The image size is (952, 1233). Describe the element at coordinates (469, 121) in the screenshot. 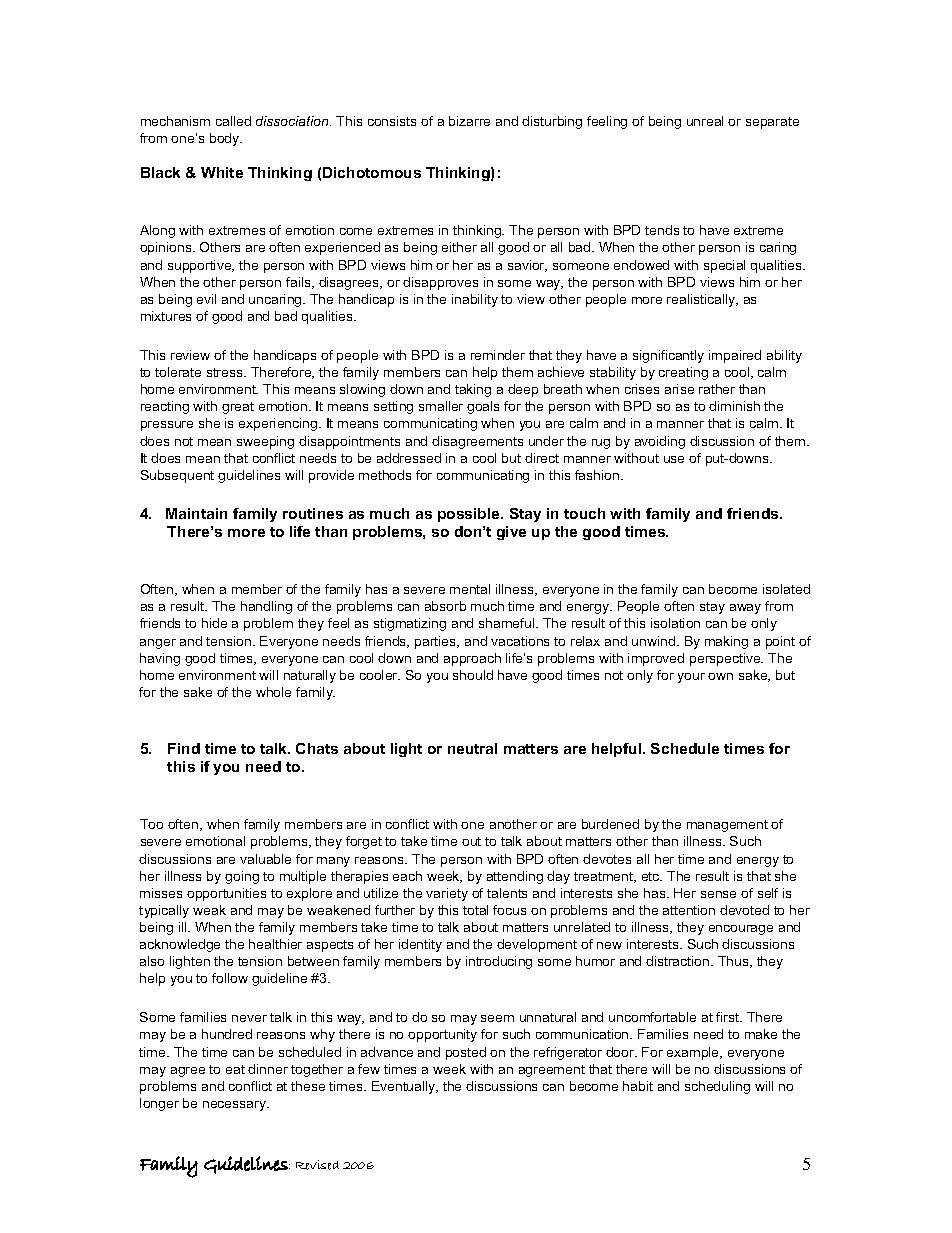

I see `bizarre` at that location.
